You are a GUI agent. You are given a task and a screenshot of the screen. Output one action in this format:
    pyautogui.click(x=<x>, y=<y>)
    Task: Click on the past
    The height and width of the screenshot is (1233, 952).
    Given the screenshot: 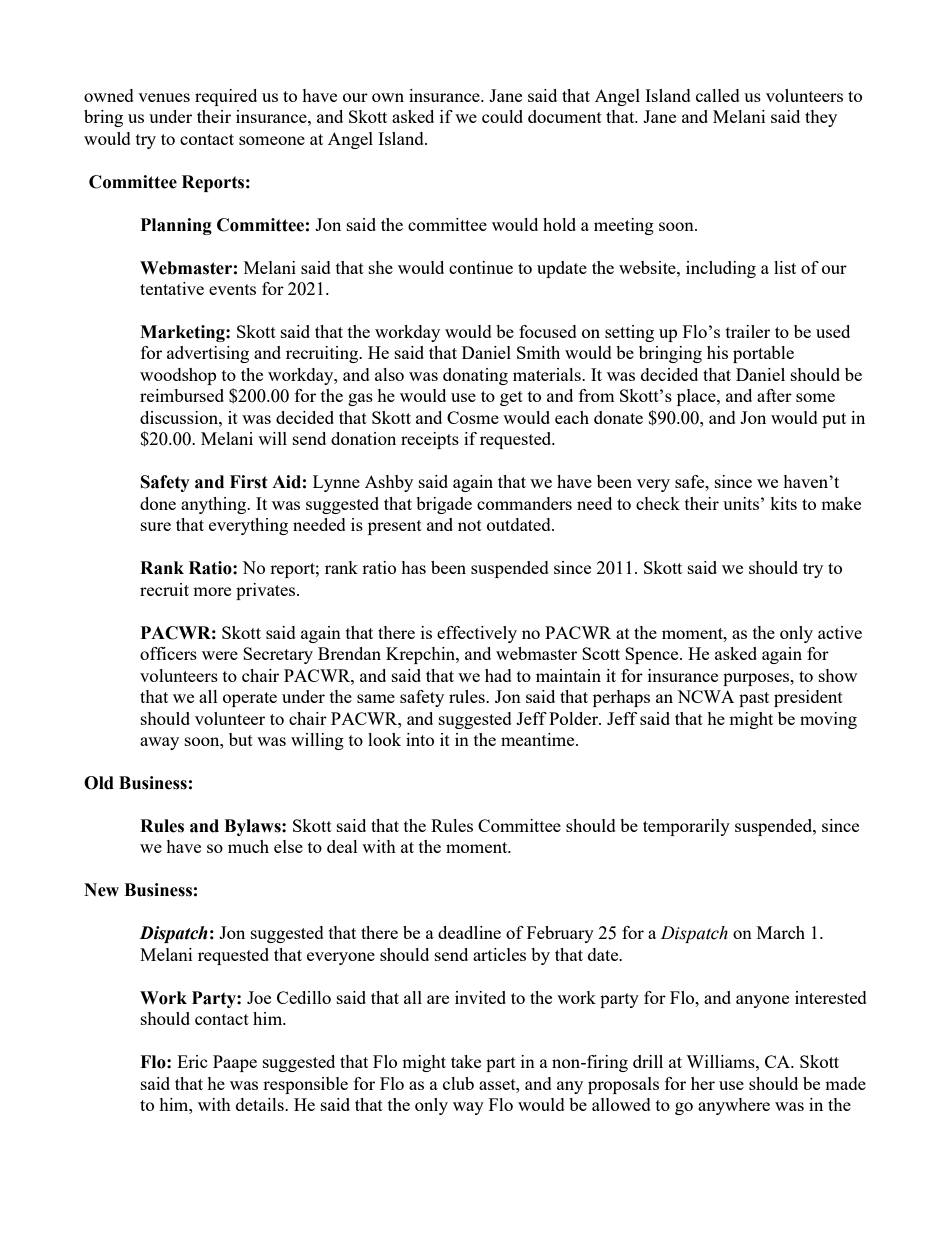 What is the action you would take?
    pyautogui.click(x=754, y=699)
